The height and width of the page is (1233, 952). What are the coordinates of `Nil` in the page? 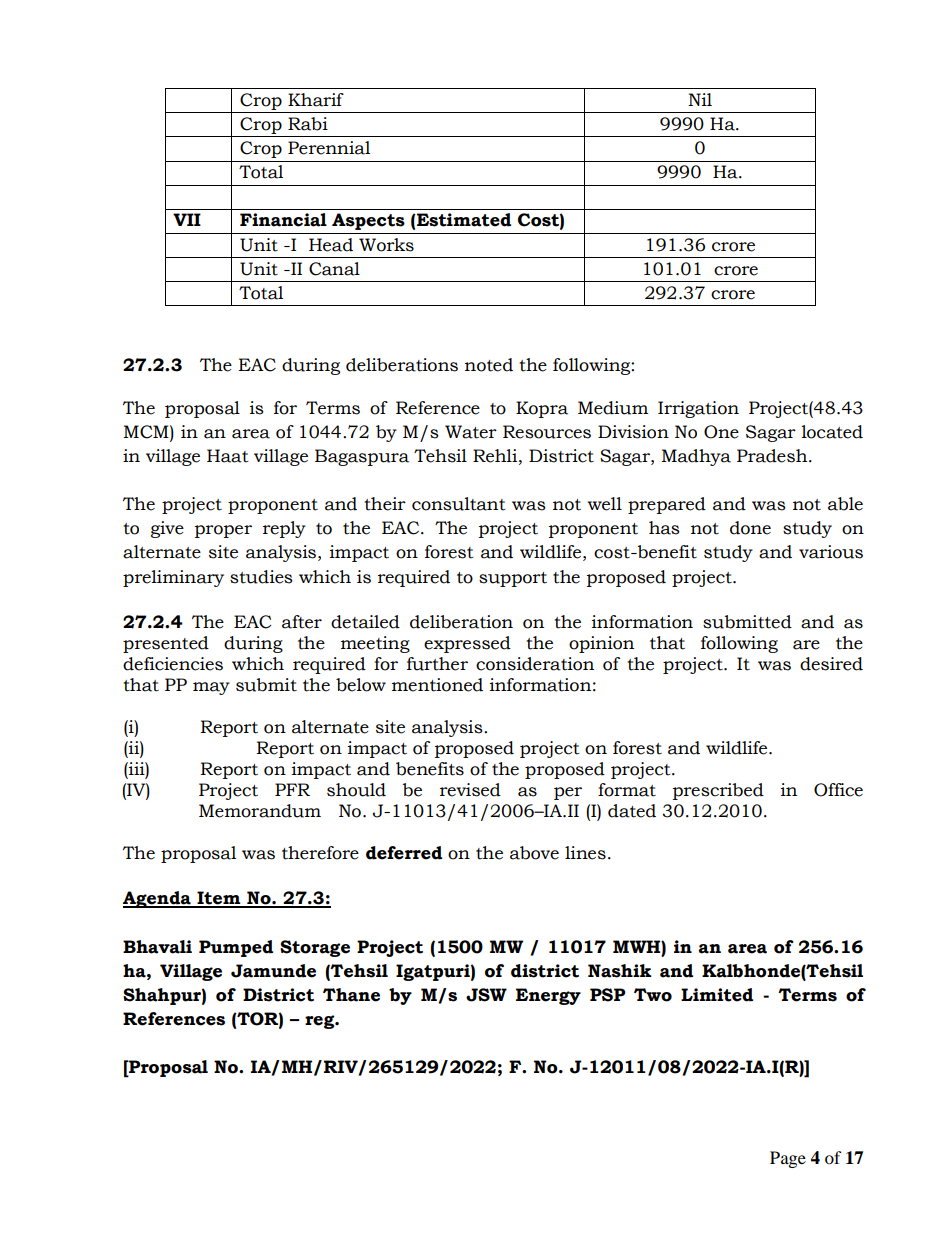 It's located at (700, 99).
